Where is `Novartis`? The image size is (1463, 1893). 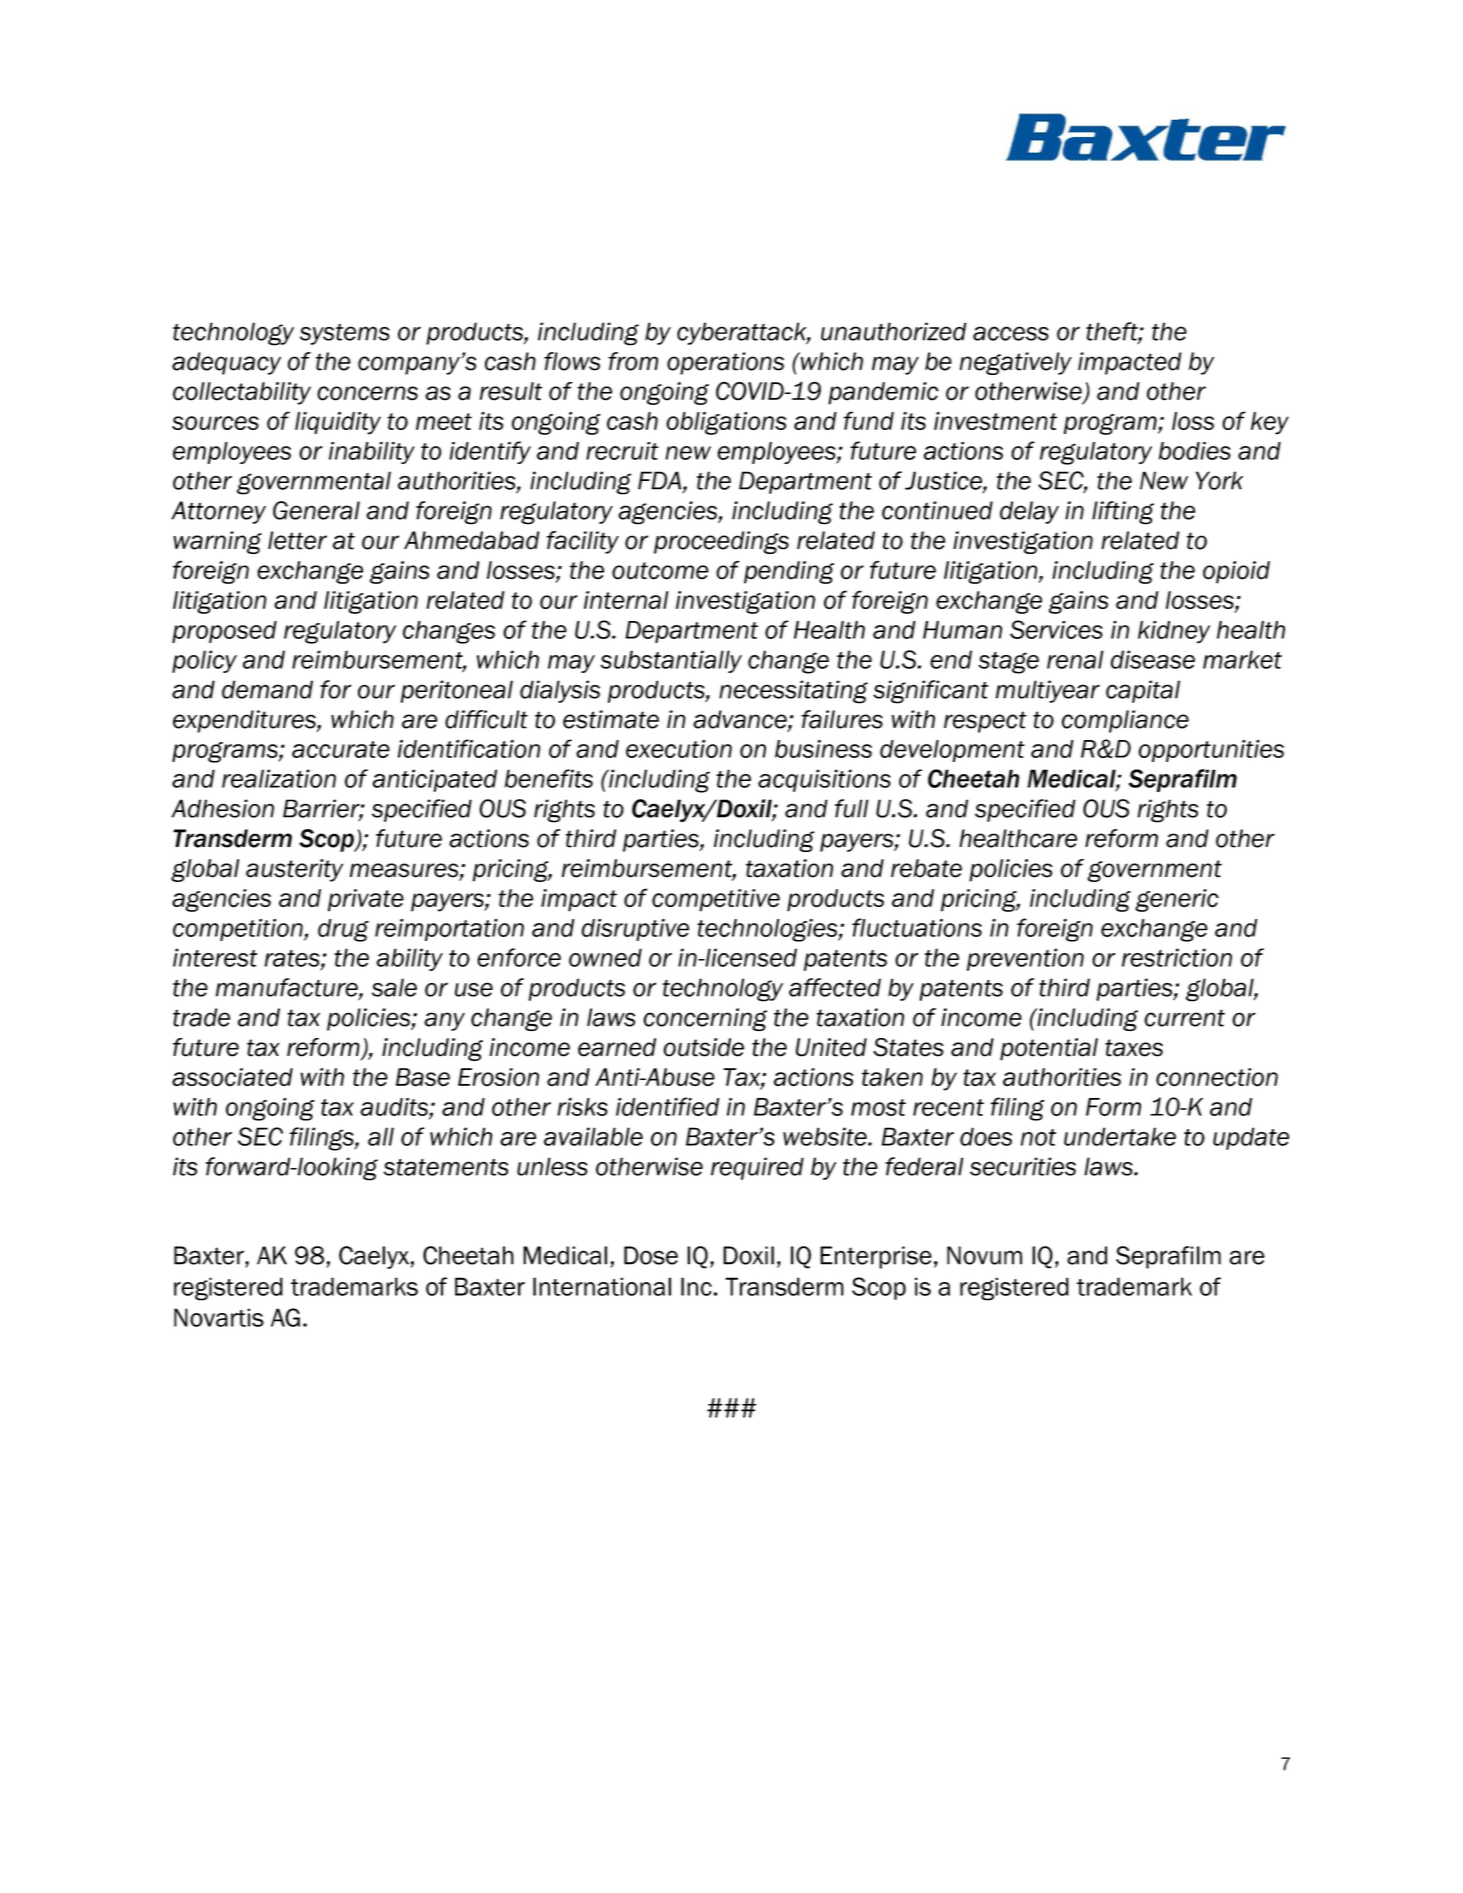 Novartis is located at coordinates (219, 1317).
